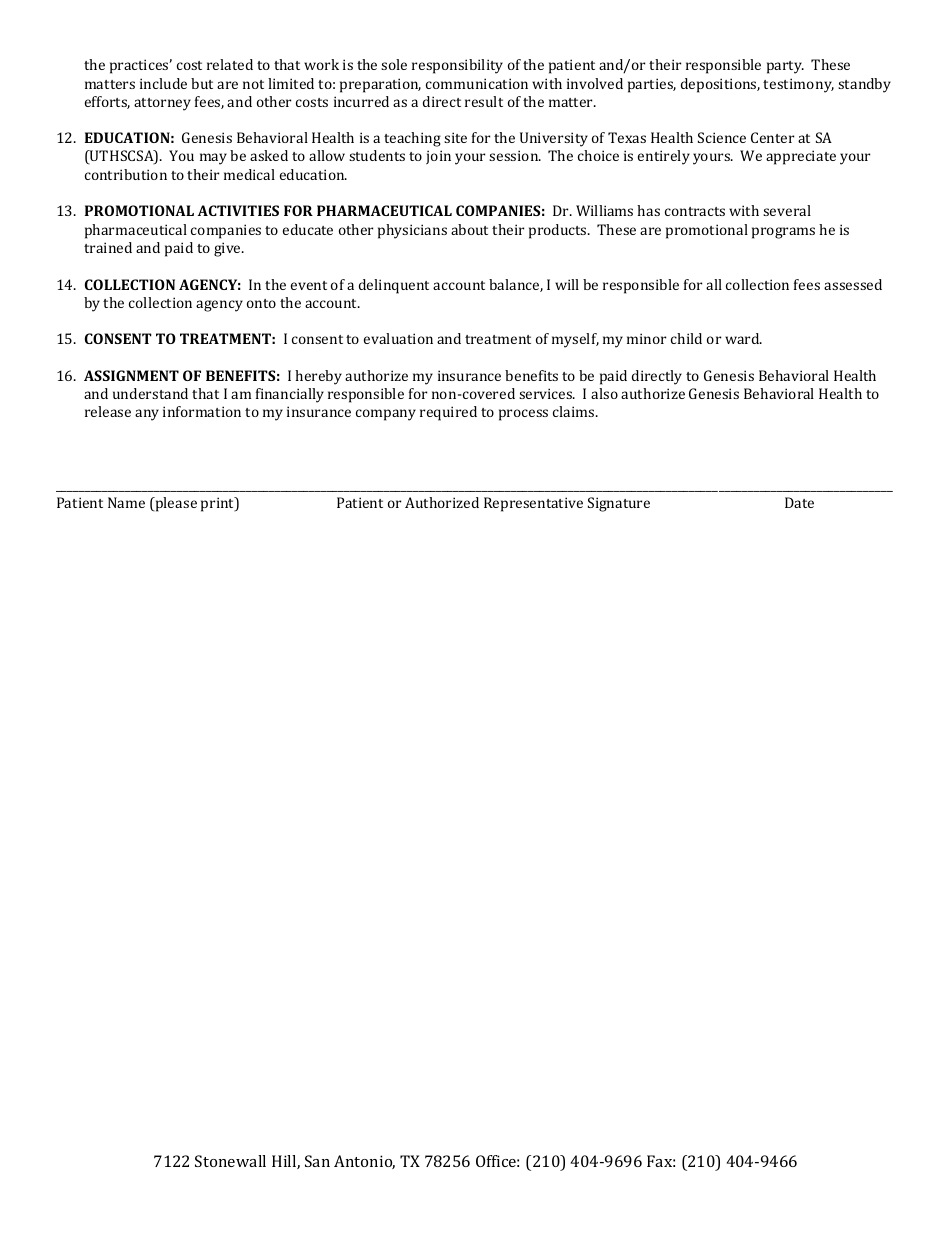 This document has width=952, height=1233. What do you see at coordinates (175, 504) in the document?
I see `please` at bounding box center [175, 504].
